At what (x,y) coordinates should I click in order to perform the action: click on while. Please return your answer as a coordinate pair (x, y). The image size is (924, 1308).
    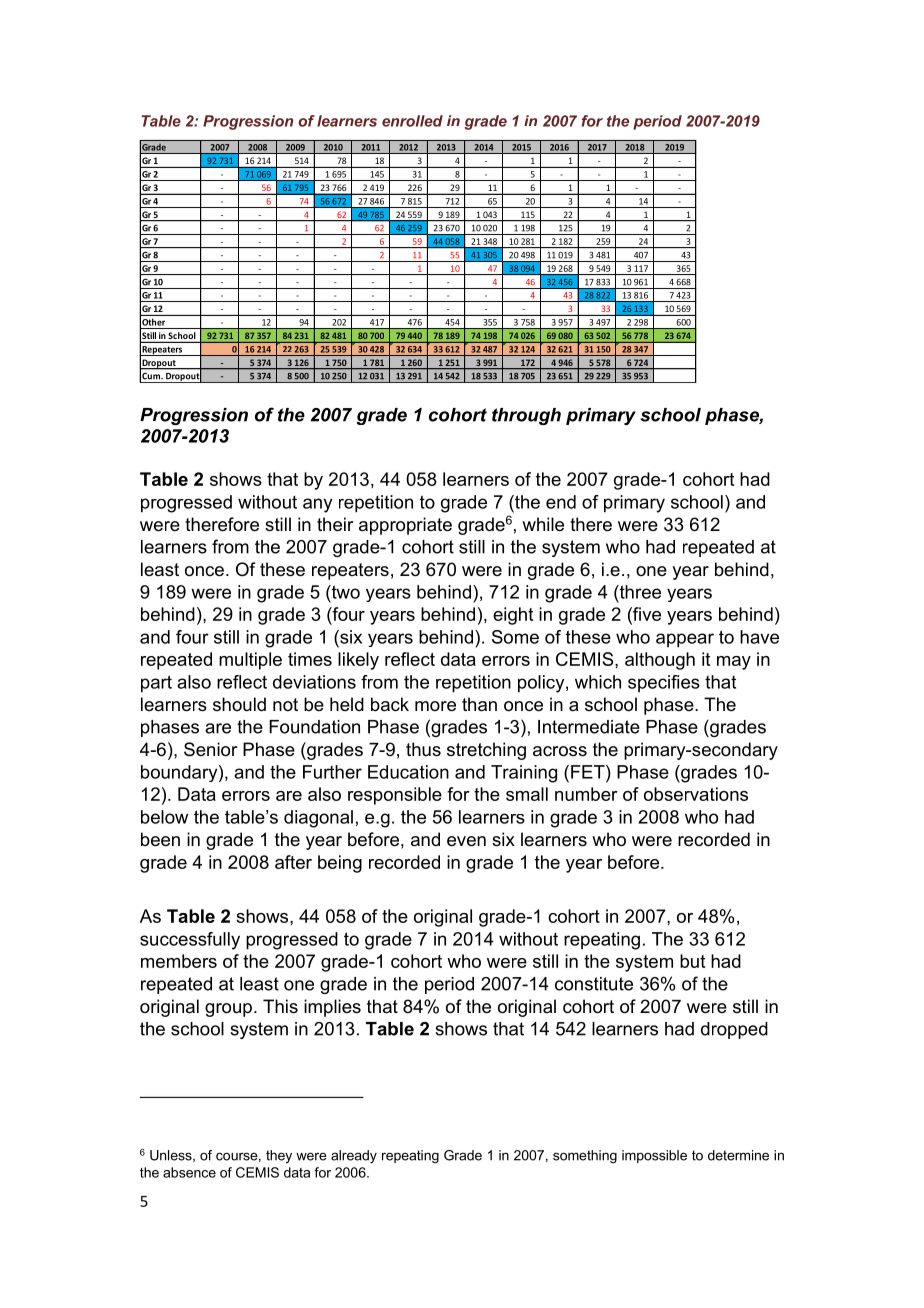
    Looking at the image, I should click on (543, 524).
